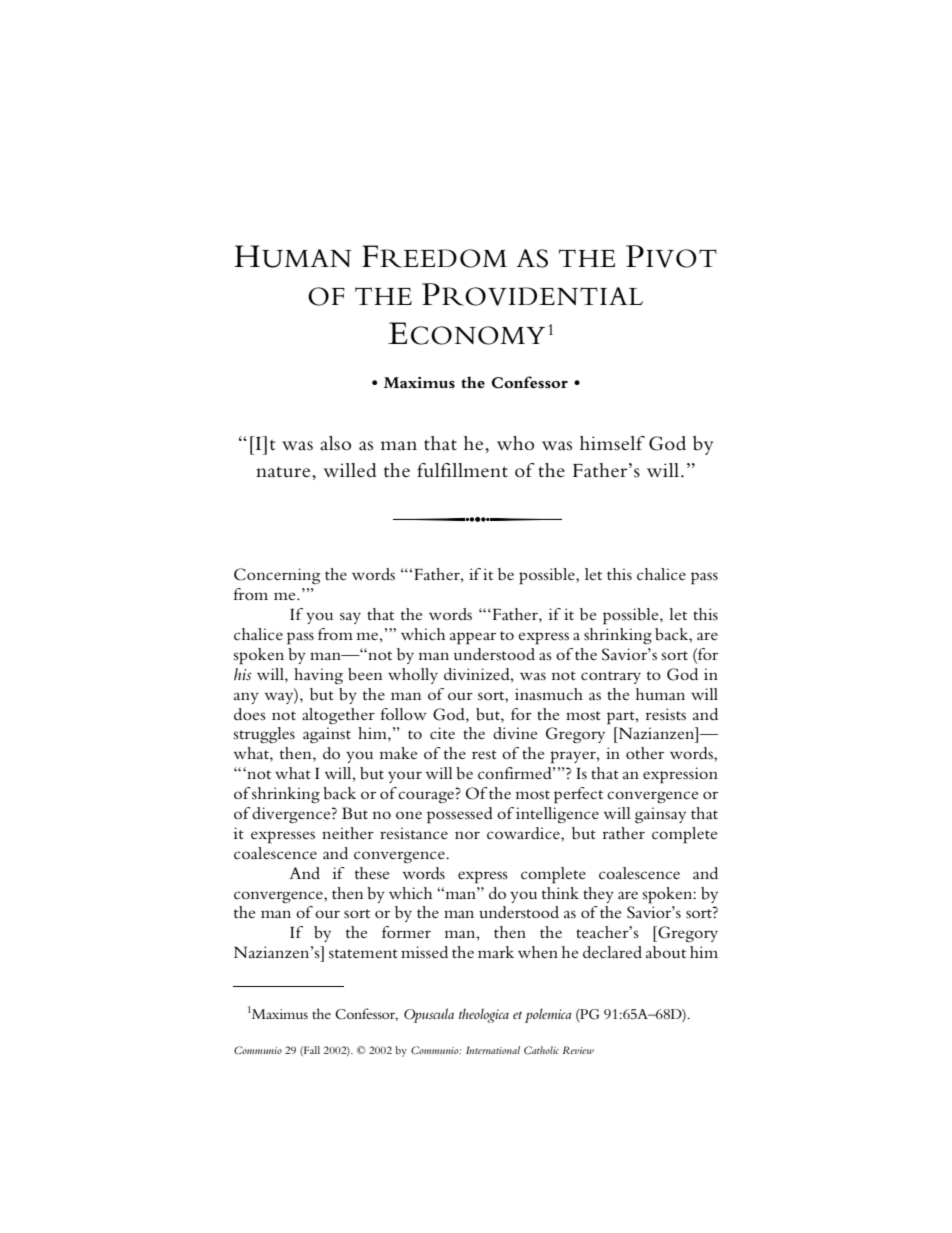  What do you see at coordinates (363, 953) in the screenshot?
I see `statement` at bounding box center [363, 953].
